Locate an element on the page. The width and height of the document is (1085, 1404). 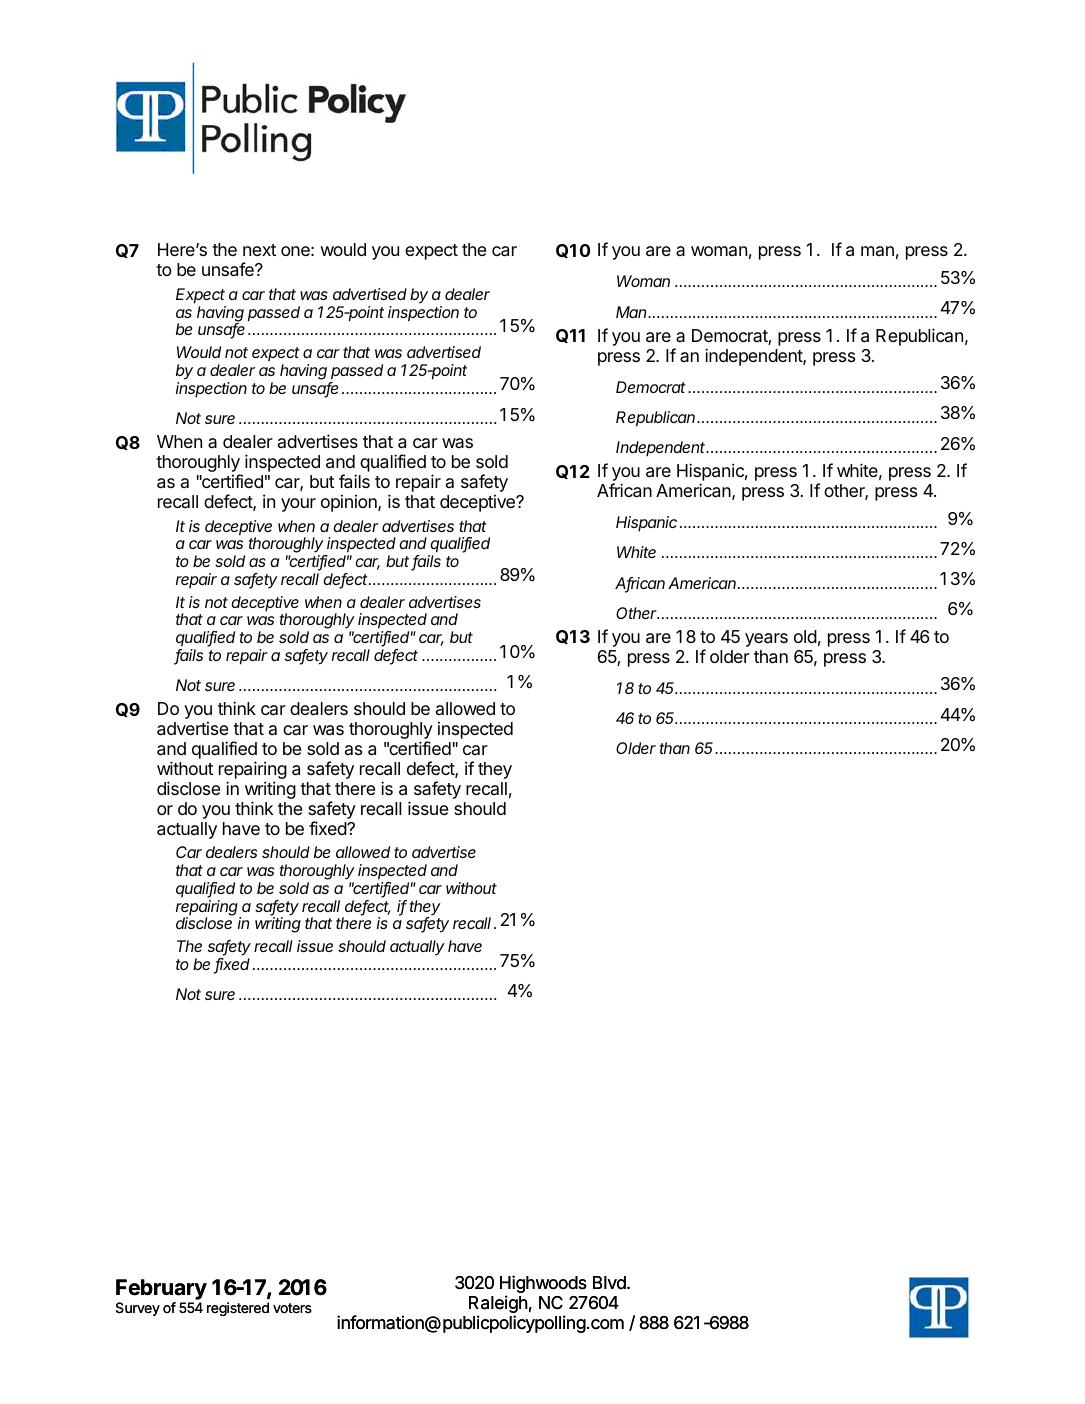
registered is located at coordinates (238, 1309).
